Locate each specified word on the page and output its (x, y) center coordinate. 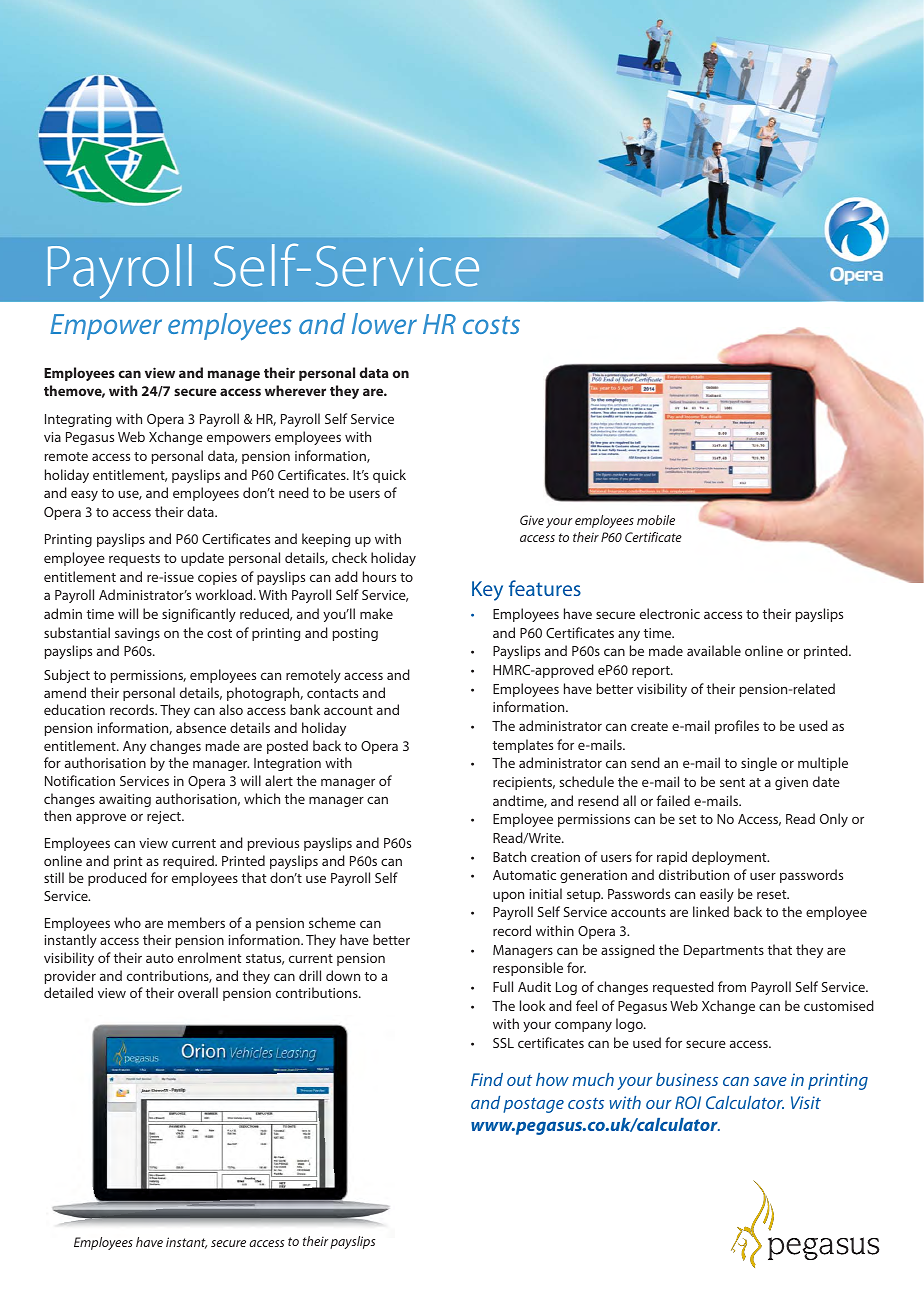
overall (198, 992)
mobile (656, 520)
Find (487, 1079)
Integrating (78, 420)
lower (384, 323)
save (770, 1081)
